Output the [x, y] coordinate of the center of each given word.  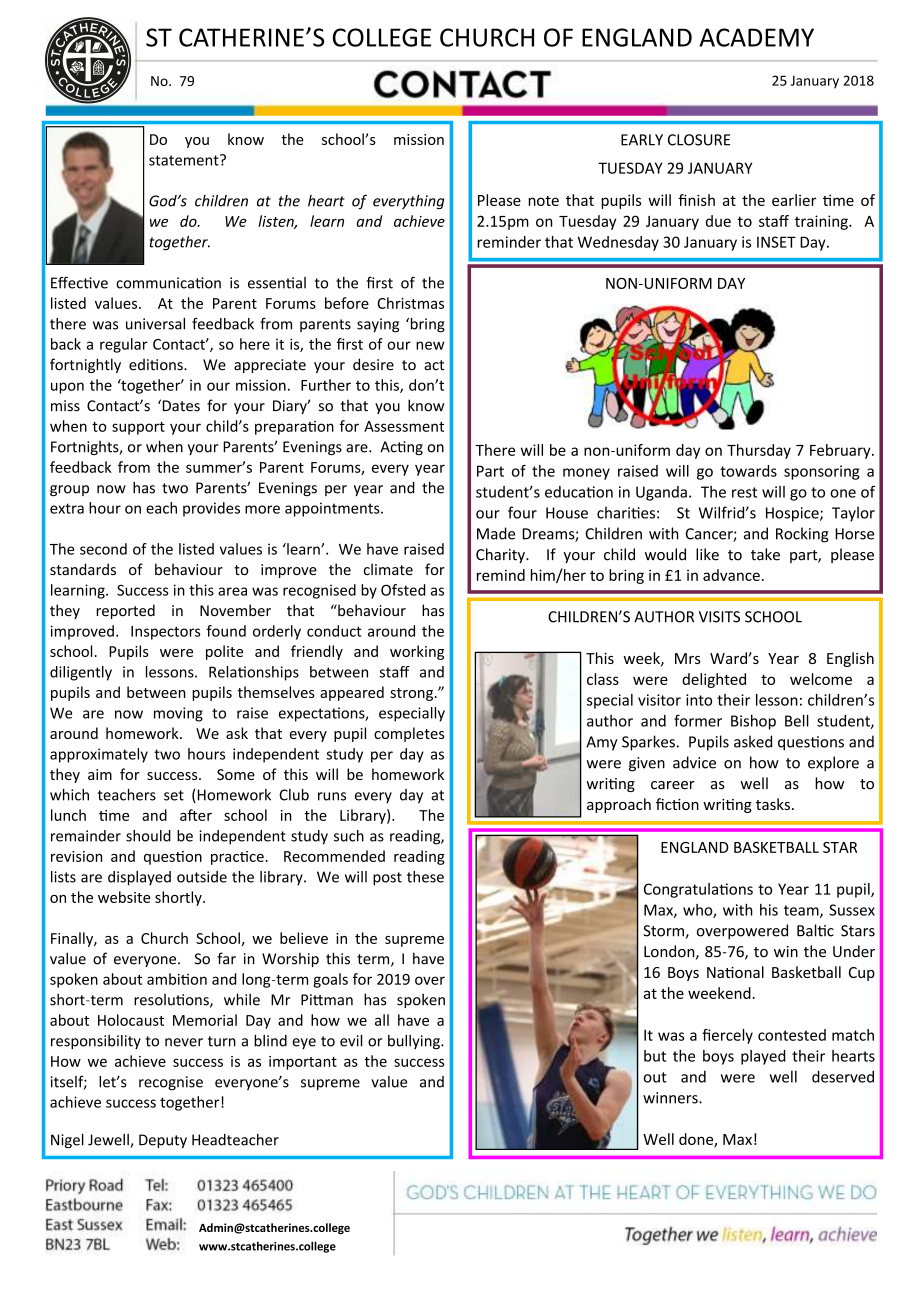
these [425, 877]
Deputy [163, 1141]
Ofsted [403, 590]
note [543, 201]
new [430, 345]
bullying [415, 1042]
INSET [776, 242]
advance [731, 575]
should [148, 836]
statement [185, 160]
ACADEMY [756, 37]
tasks [773, 804]
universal [155, 324]
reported [125, 611]
